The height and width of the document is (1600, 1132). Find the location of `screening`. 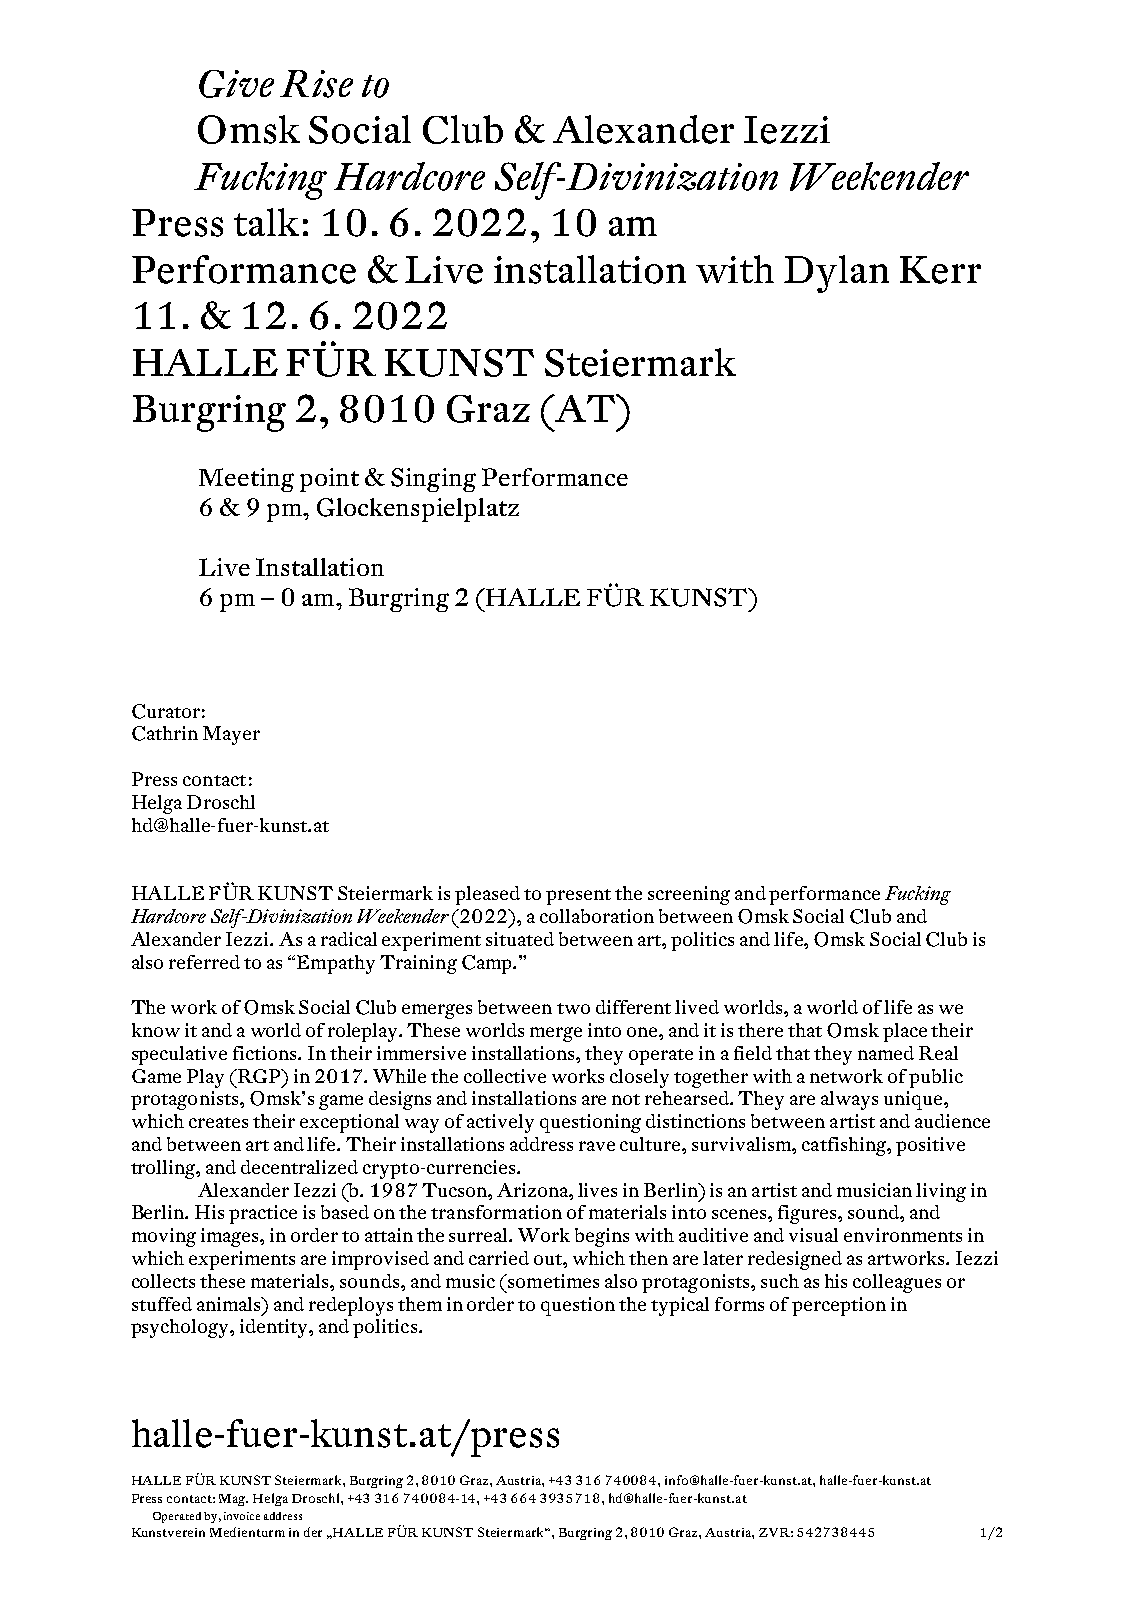

screening is located at coordinates (689, 895).
